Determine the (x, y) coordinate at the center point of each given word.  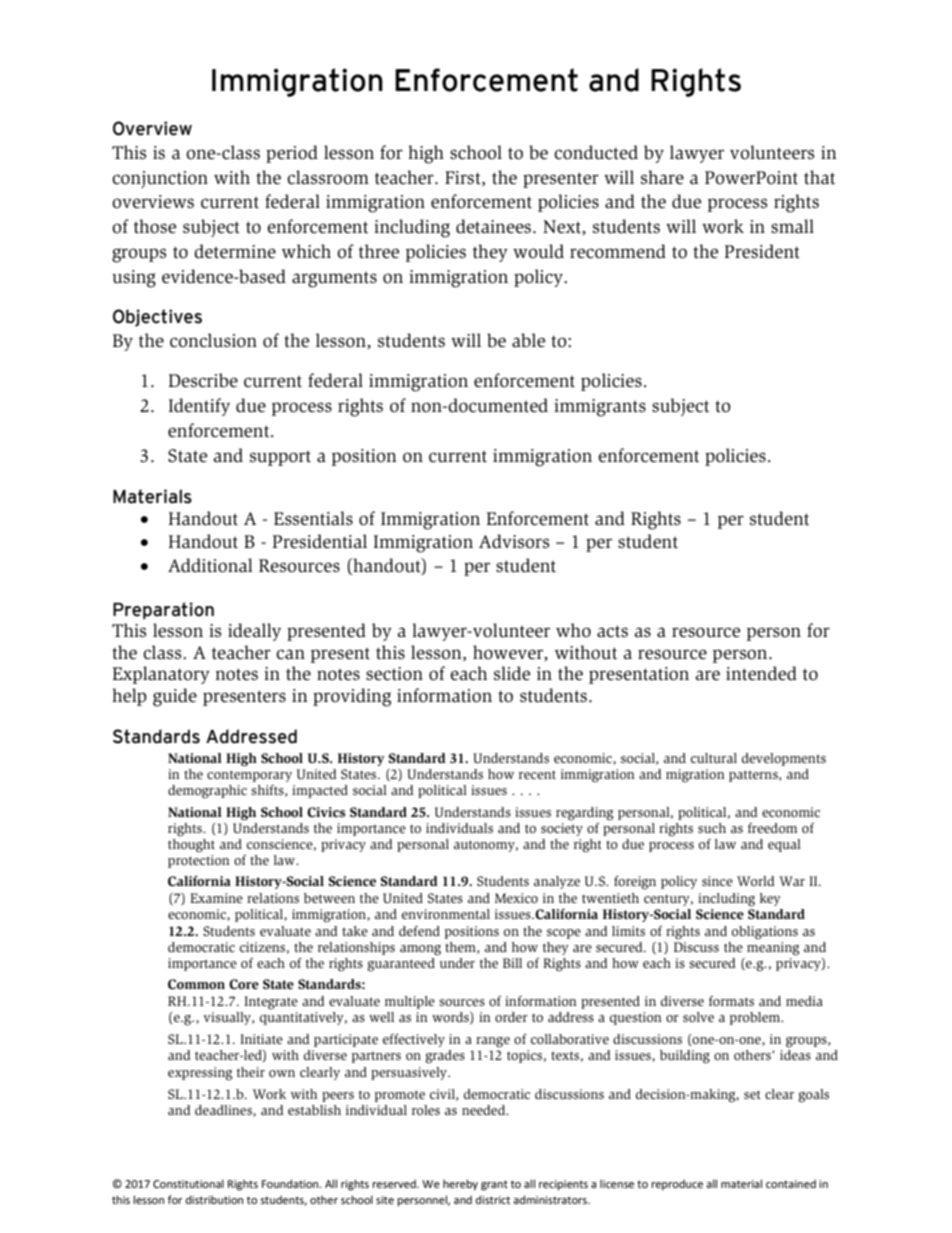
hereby (460, 1185)
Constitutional (188, 1183)
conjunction (160, 179)
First (464, 178)
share (662, 177)
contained (791, 1183)
